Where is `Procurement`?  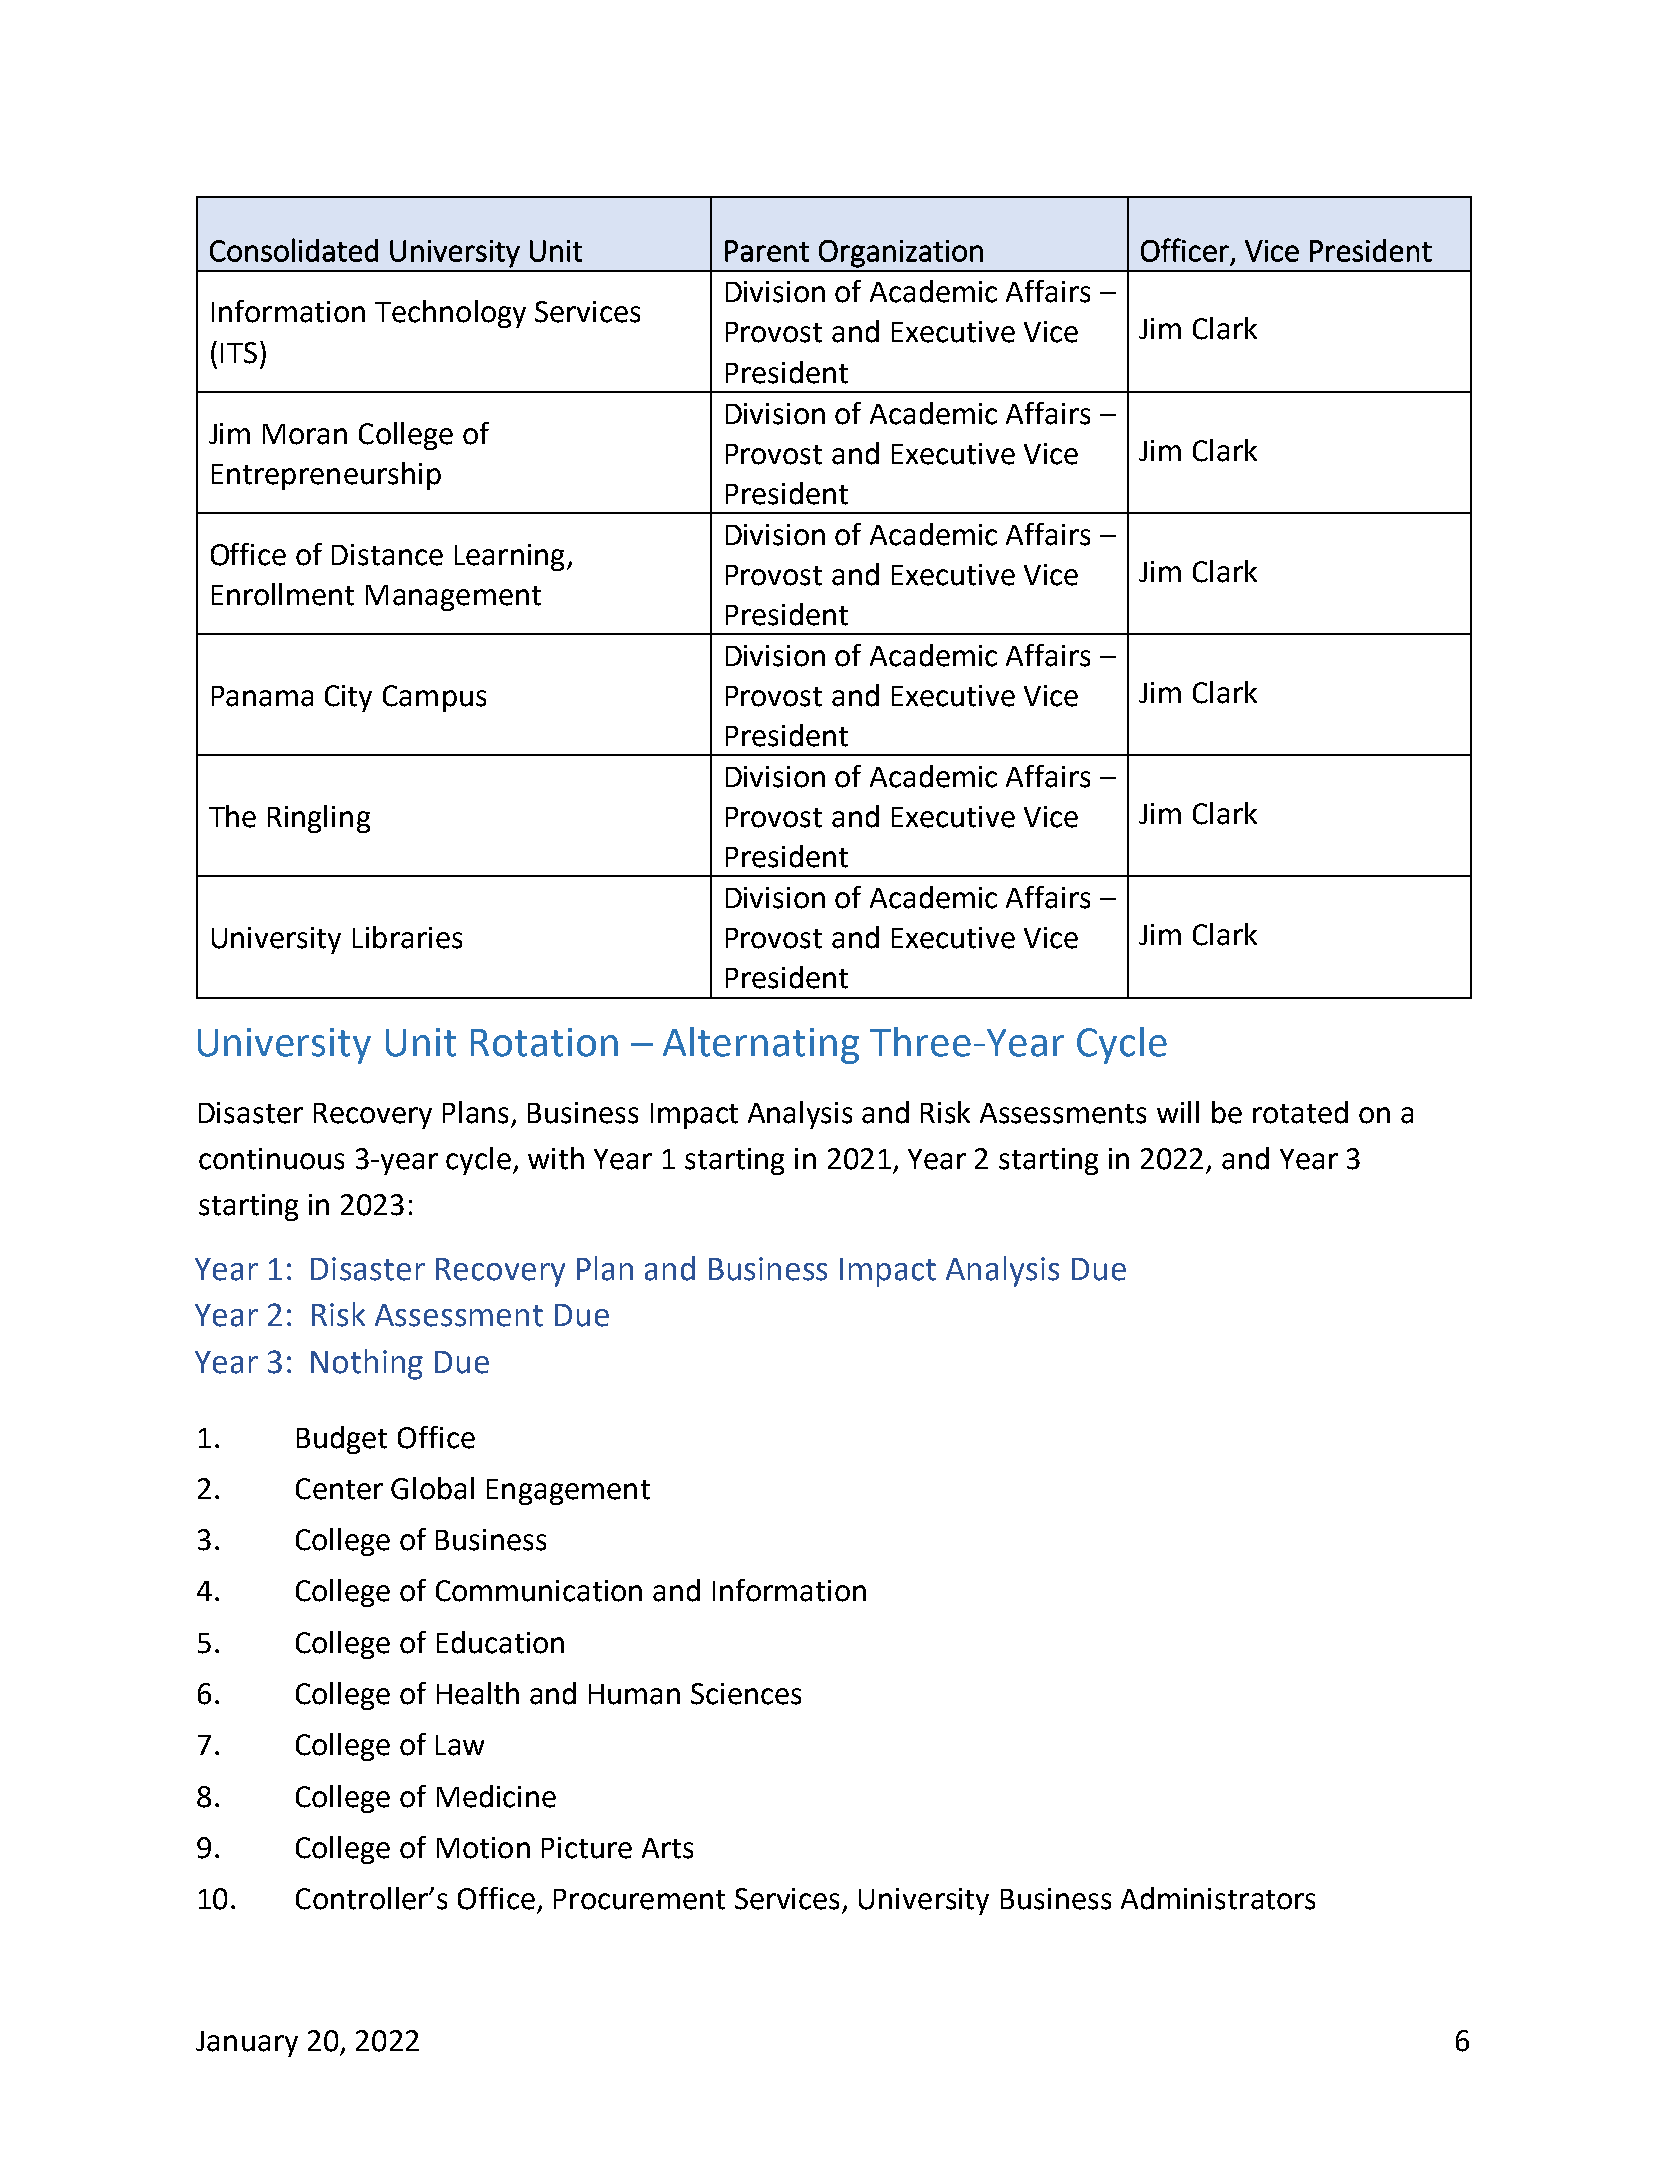
Procurement is located at coordinates (639, 1899).
